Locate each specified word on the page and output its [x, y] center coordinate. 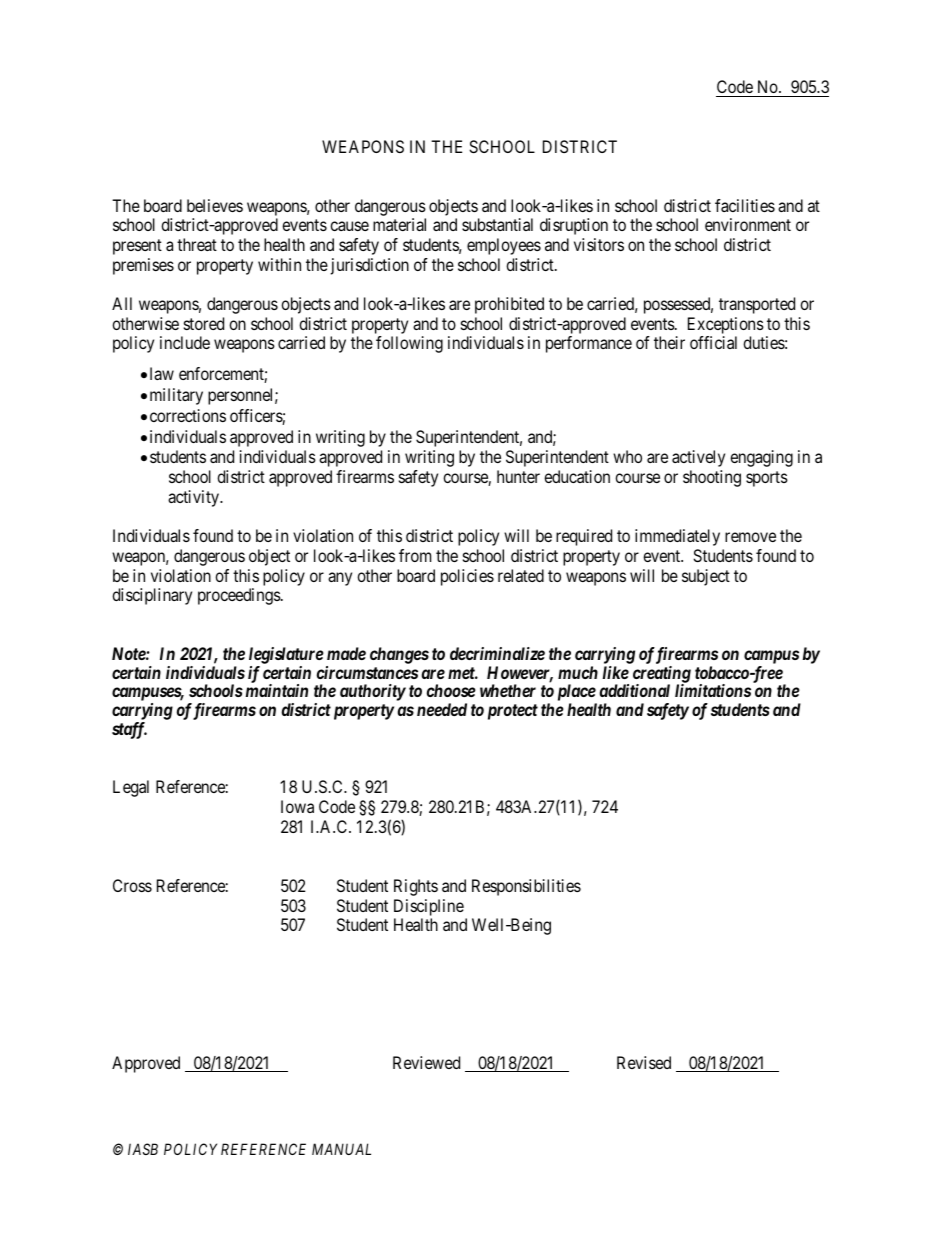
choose [451, 690]
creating [662, 675]
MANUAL [341, 1149]
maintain [277, 690]
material [399, 224]
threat [197, 244]
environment [748, 224]
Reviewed [426, 1062]
